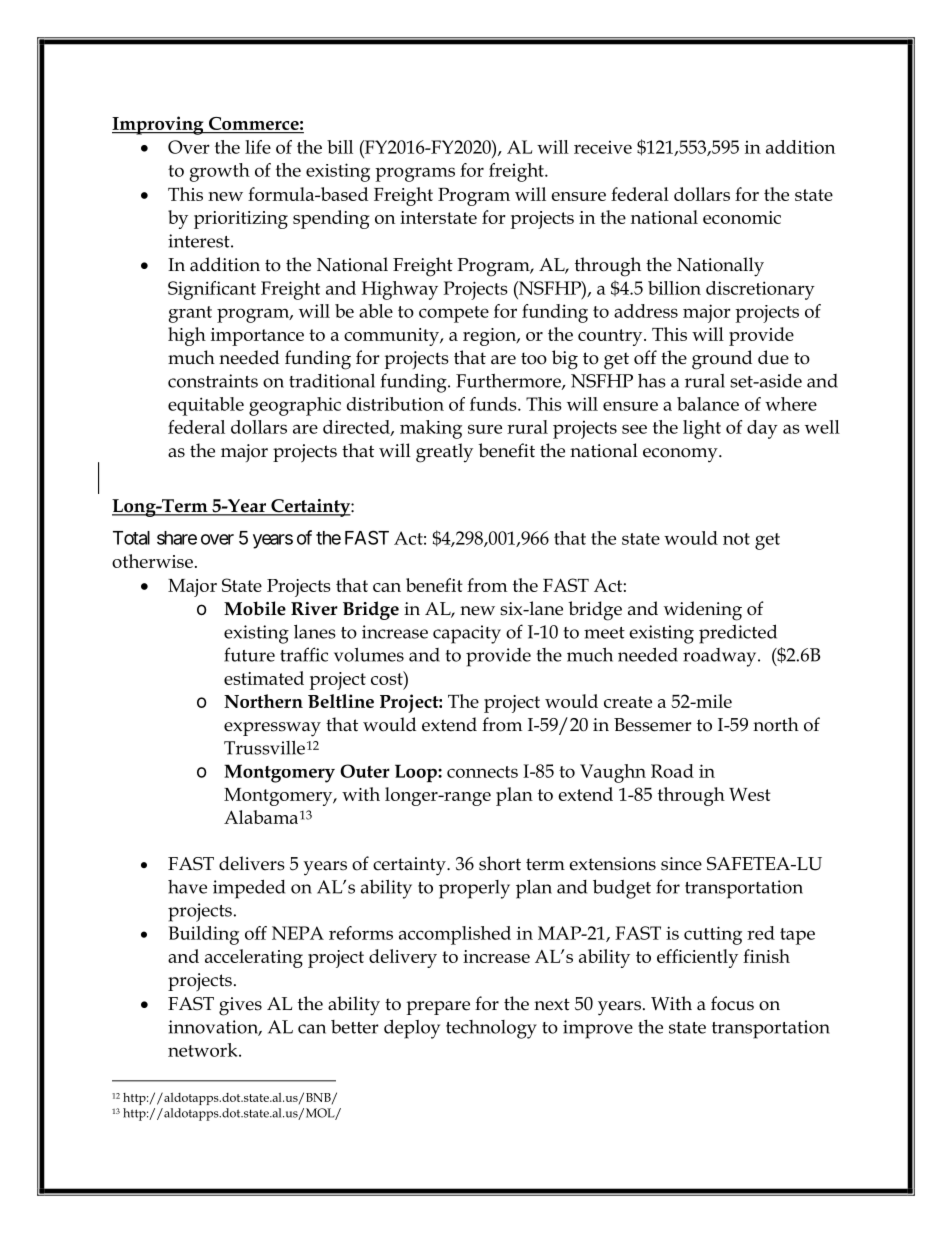 The image size is (952, 1233). I want to click on economic, so click(742, 217).
